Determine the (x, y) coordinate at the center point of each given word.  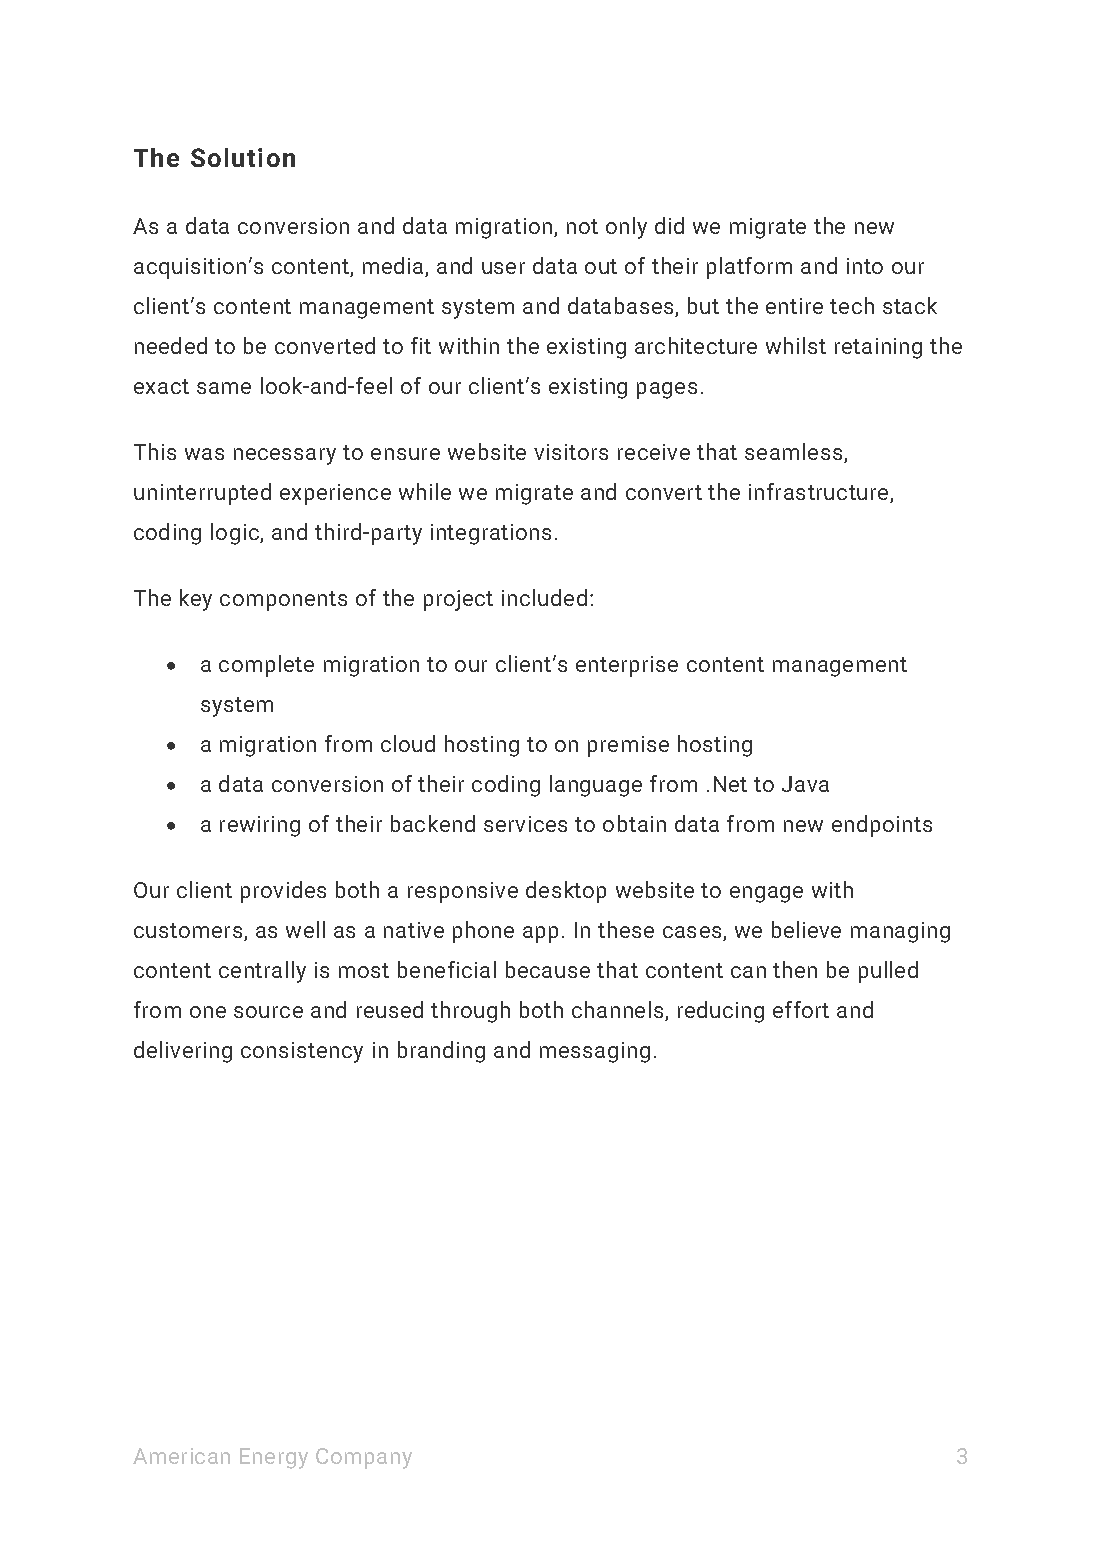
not (582, 226)
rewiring (260, 826)
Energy (274, 1458)
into (865, 266)
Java (805, 784)
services (525, 824)
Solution (243, 157)
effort (801, 1009)
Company (364, 1458)
